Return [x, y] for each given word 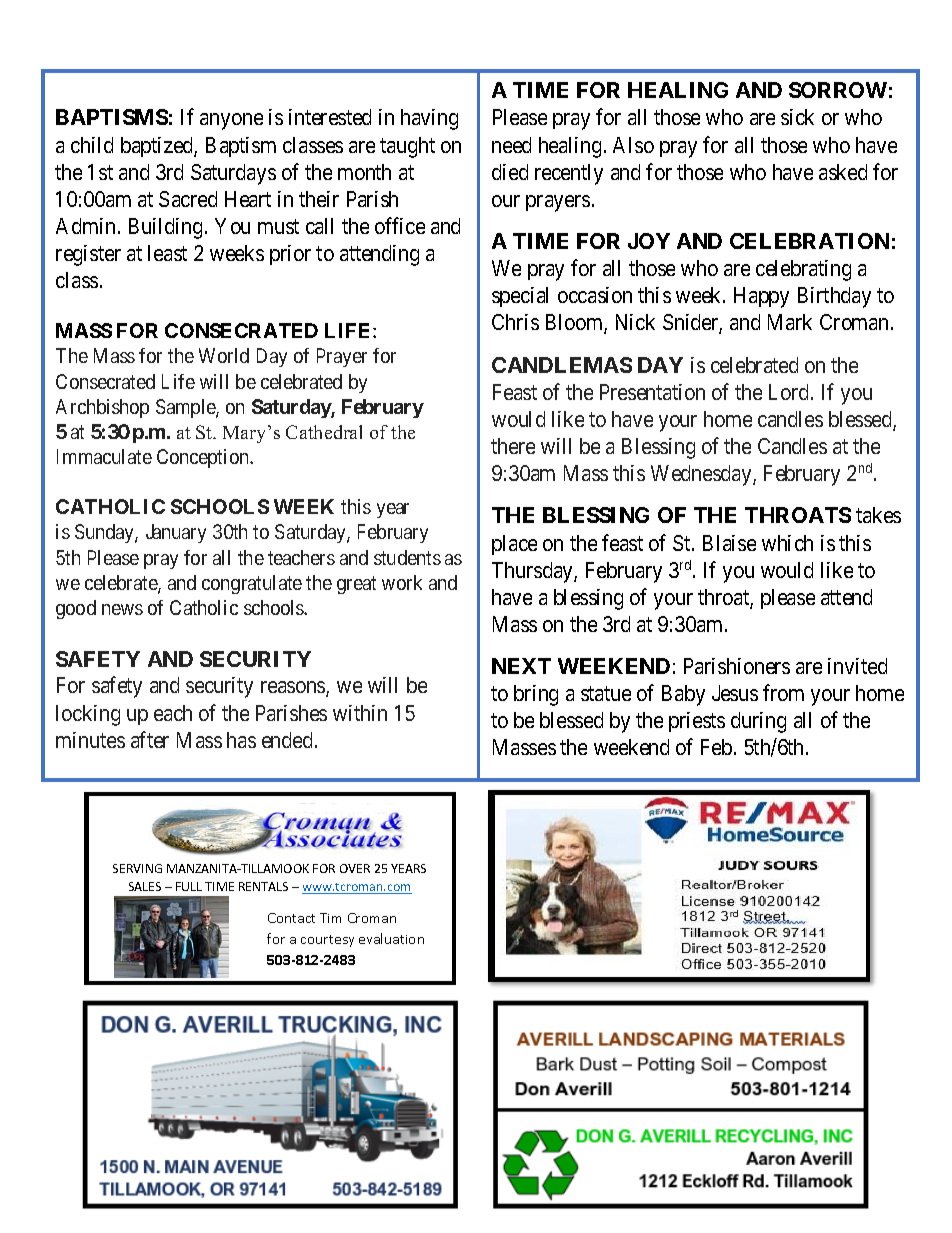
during [758, 722]
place [514, 545]
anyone [231, 121]
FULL [189, 886]
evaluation [391, 938]
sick [797, 117]
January [176, 533]
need [511, 145]
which [787, 543]
